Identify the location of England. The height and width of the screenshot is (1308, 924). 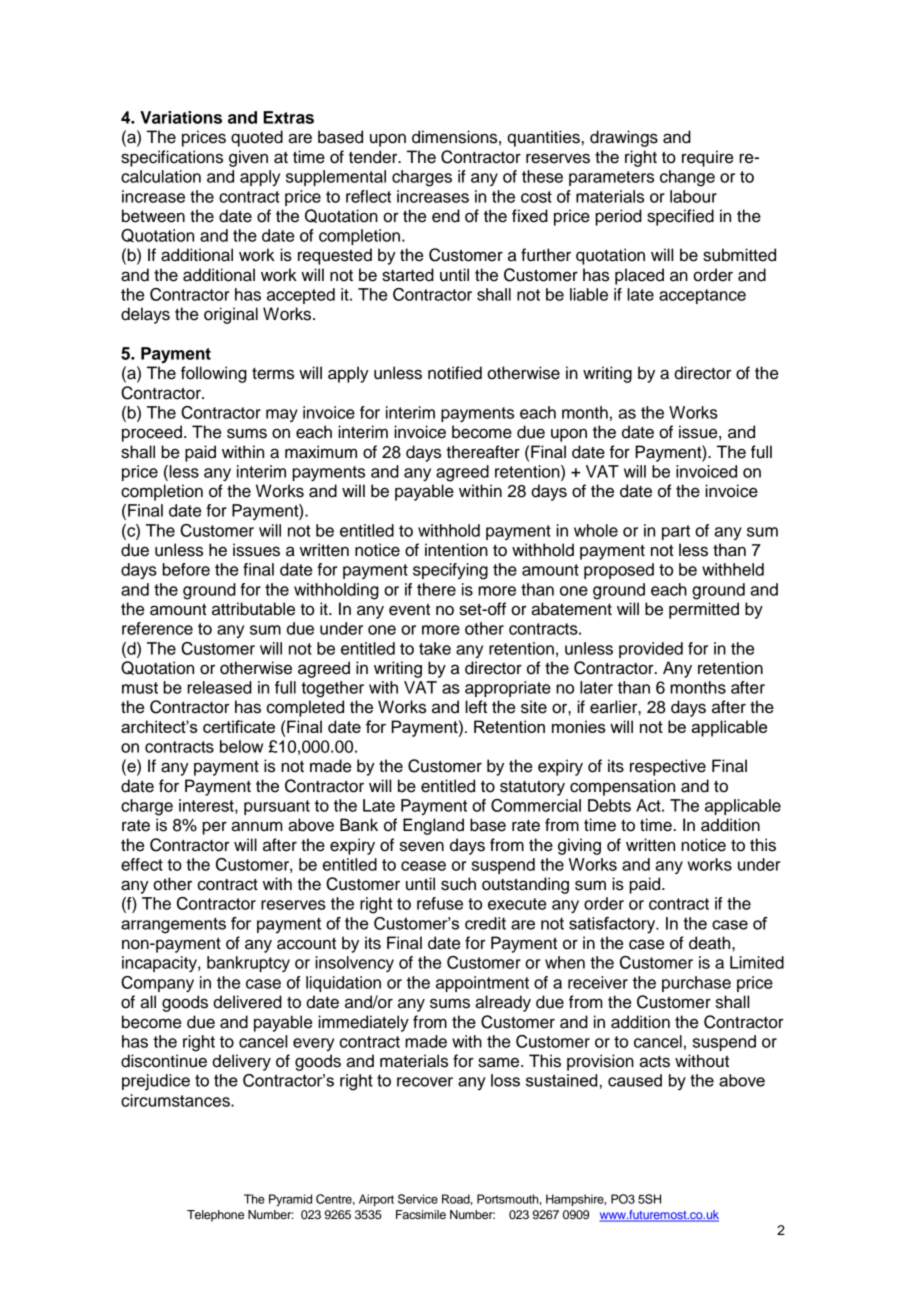
(433, 826).
